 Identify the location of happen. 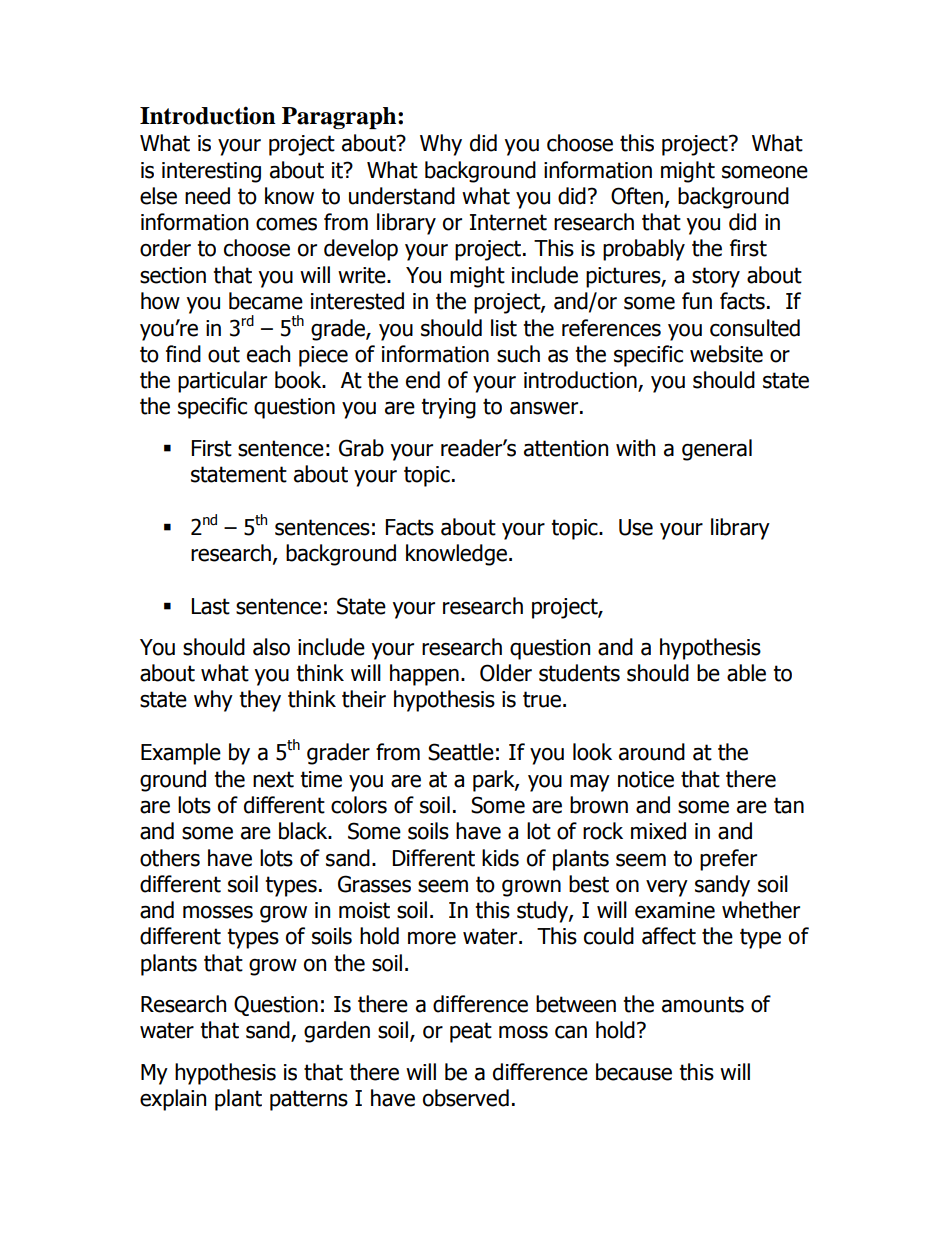
(424, 675).
